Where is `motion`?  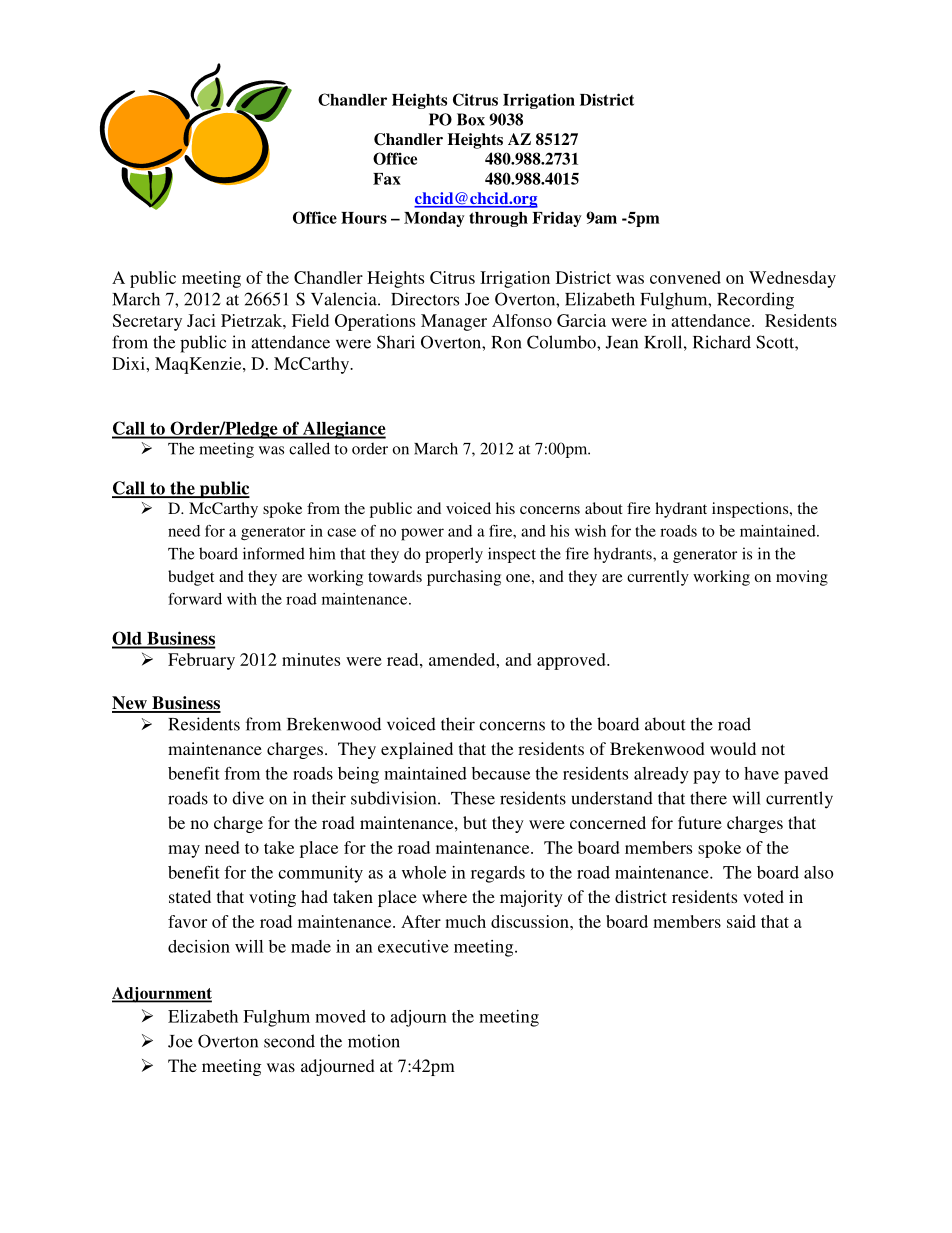 motion is located at coordinates (374, 1041).
